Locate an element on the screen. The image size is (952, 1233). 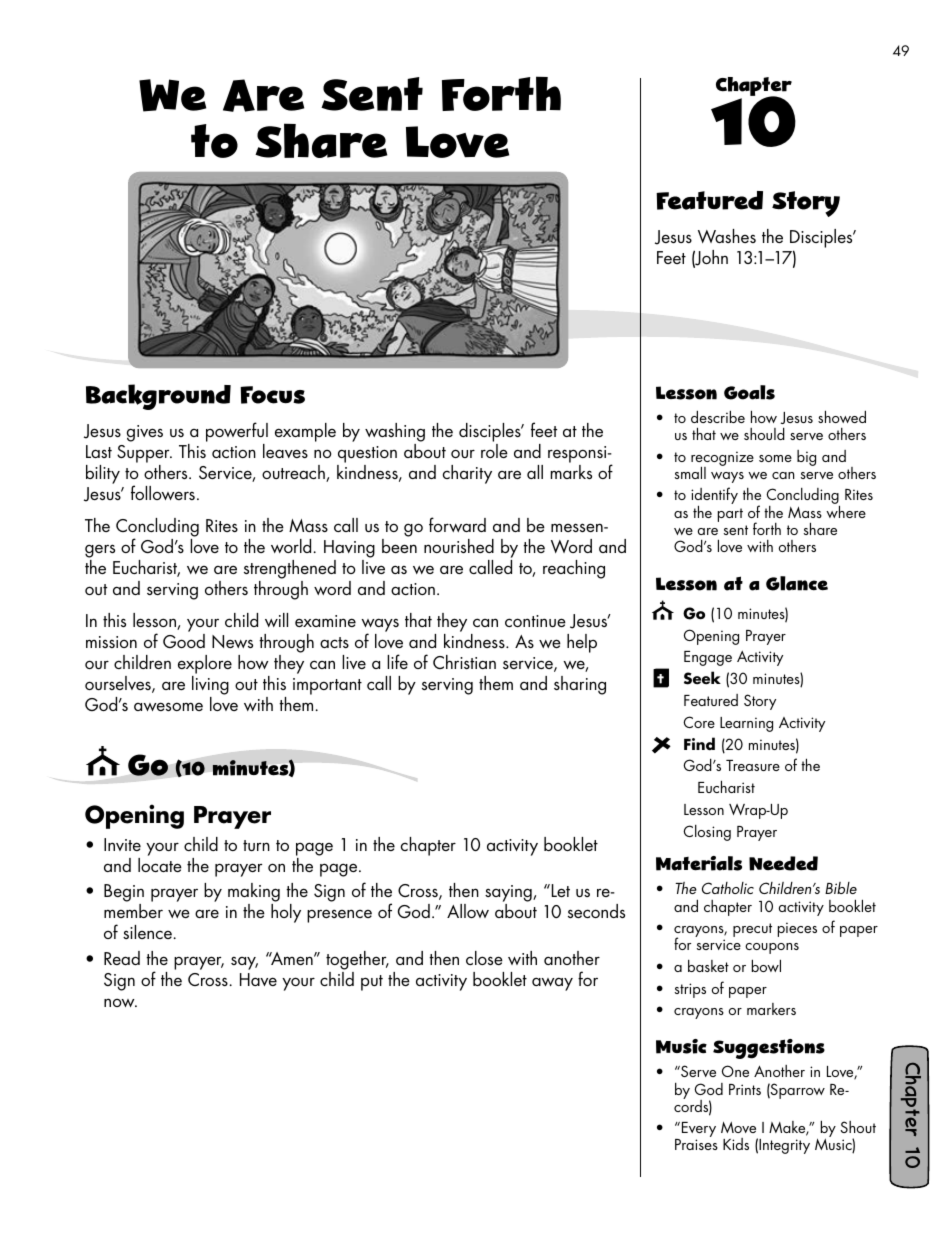
now is located at coordinates (120, 1002).
